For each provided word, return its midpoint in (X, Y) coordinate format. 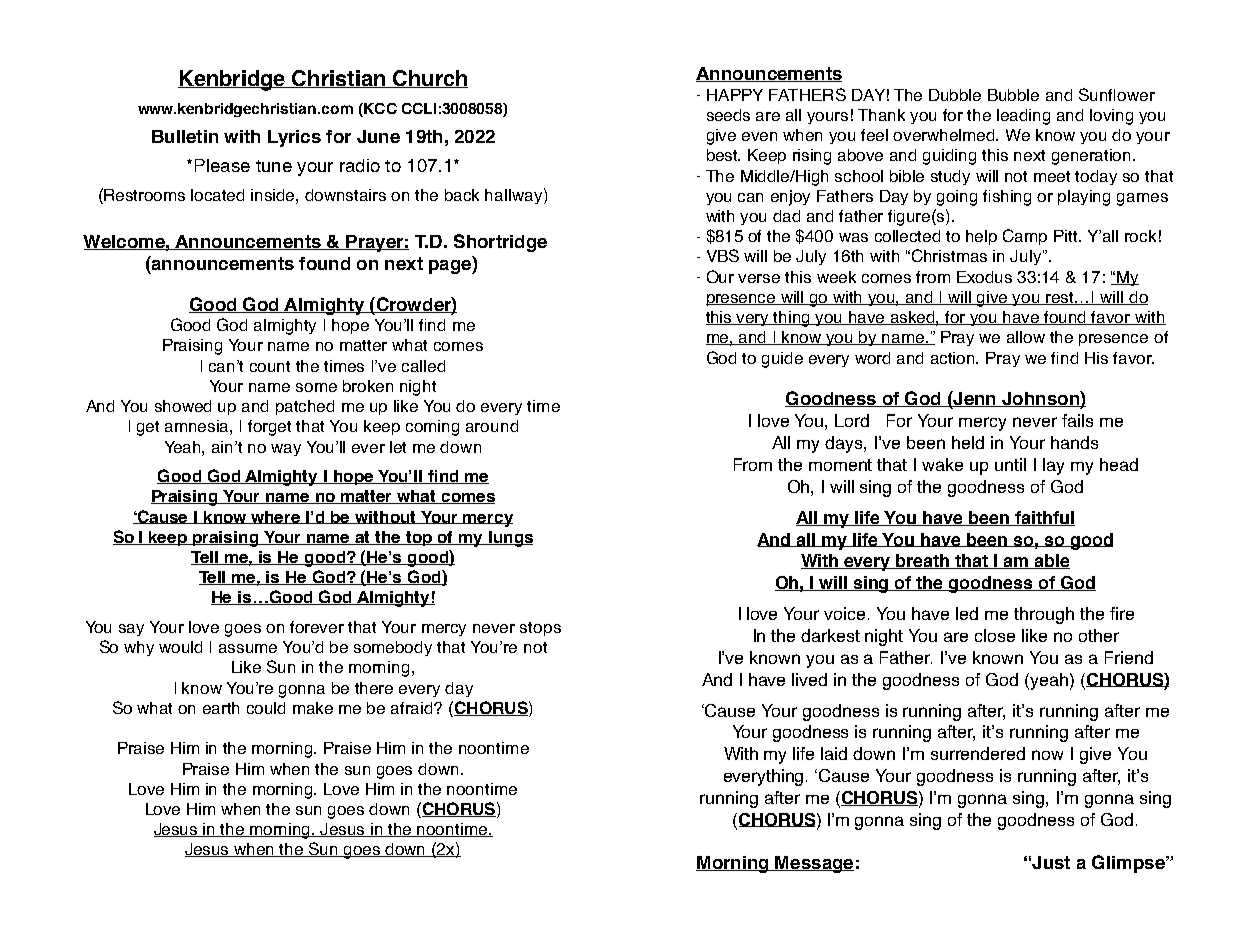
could (266, 708)
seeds (728, 115)
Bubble (1013, 95)
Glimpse (1129, 864)
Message (814, 864)
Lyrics (294, 138)
